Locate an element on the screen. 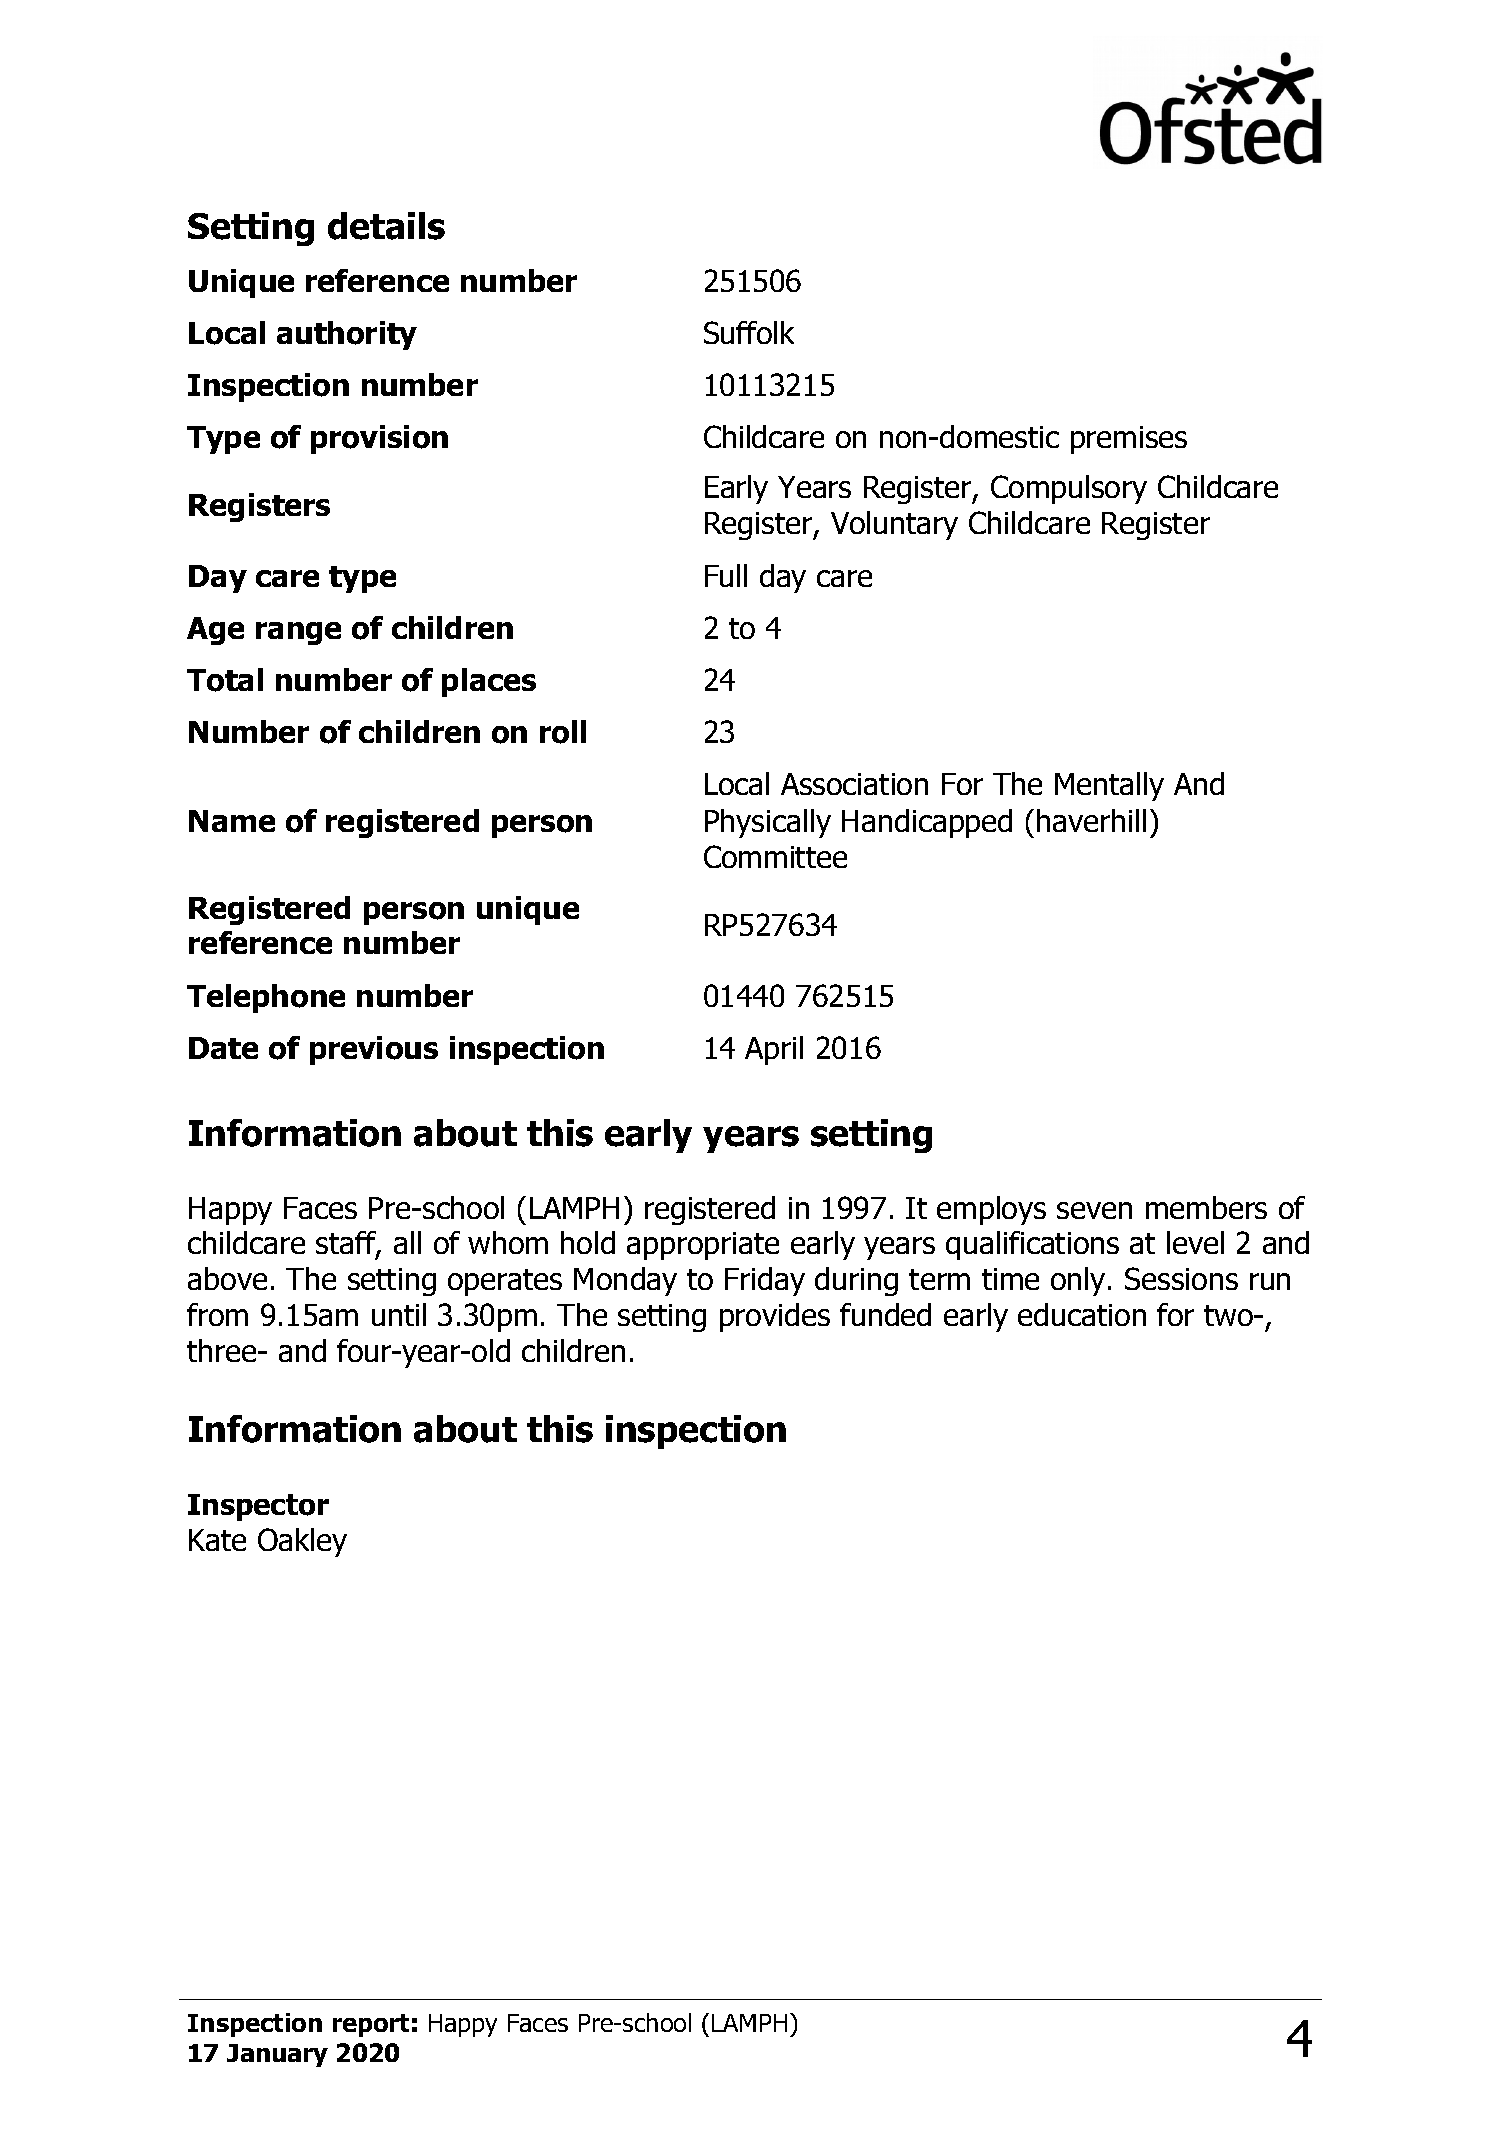 The width and height of the screenshot is (1502, 2129). January is located at coordinates (277, 2055).
